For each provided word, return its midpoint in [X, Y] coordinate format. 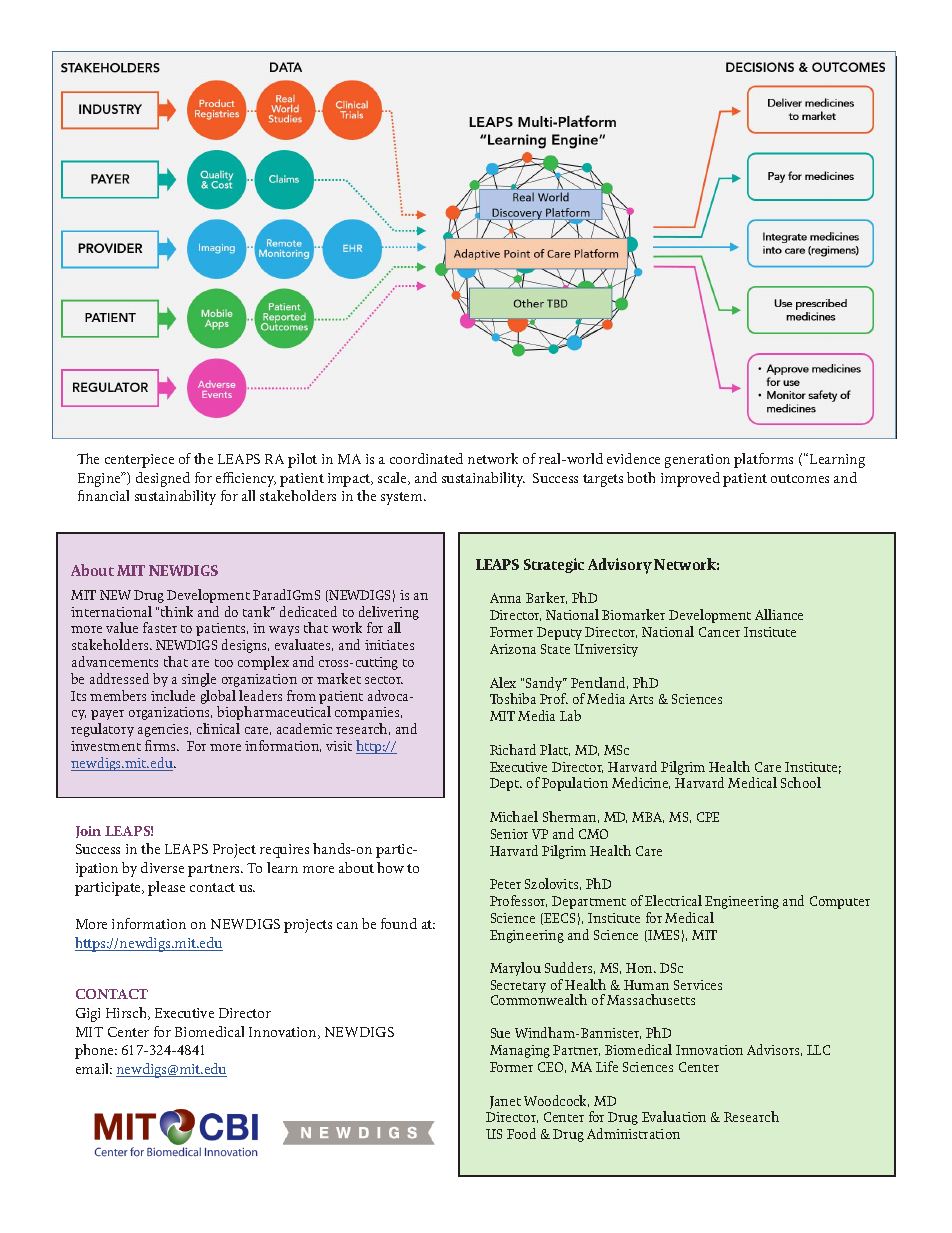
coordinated [426, 458]
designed [163, 479]
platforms [763, 460]
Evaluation [674, 1116]
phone [95, 1051]
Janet [505, 1102]
